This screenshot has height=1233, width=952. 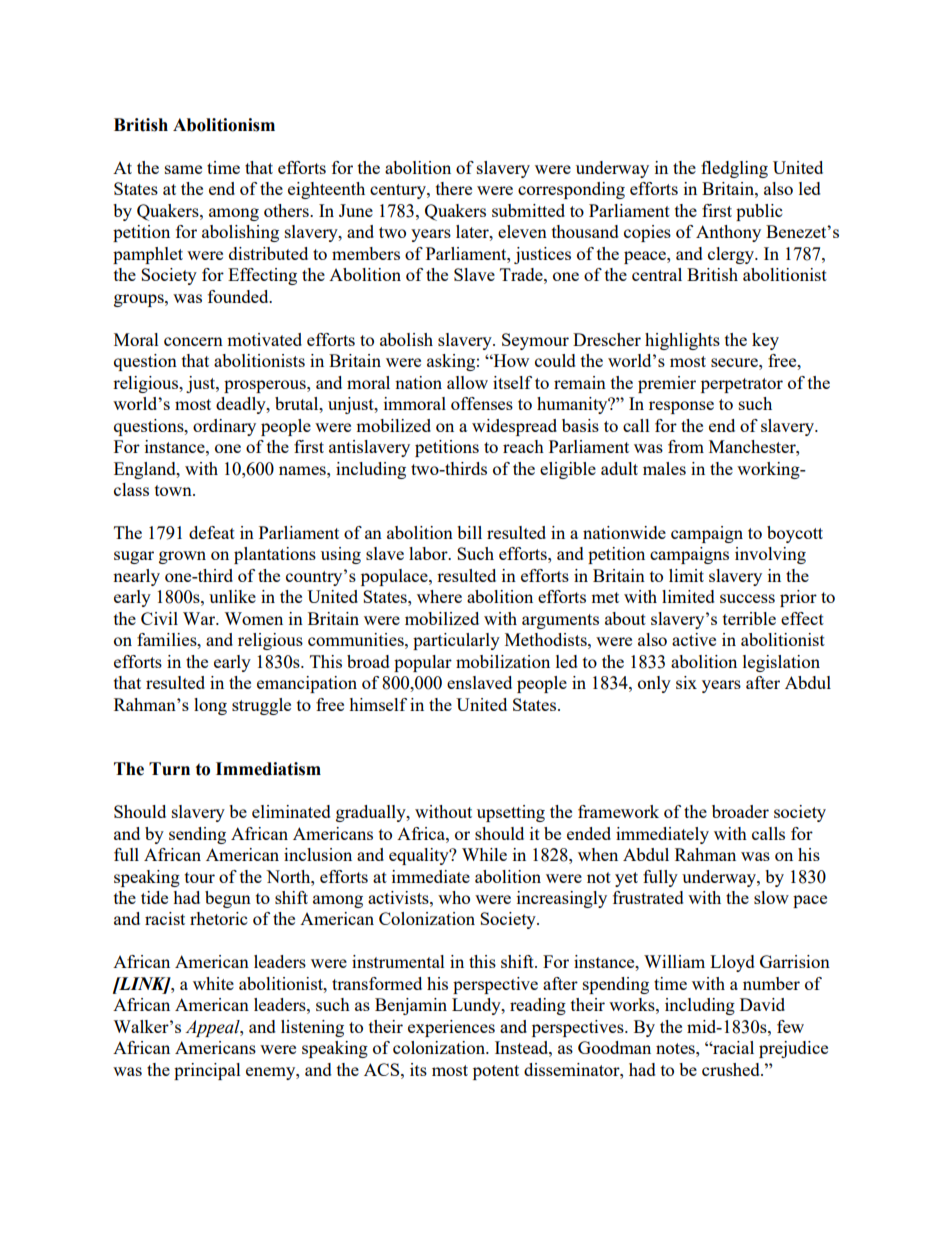 I want to click on concern, so click(x=193, y=341).
